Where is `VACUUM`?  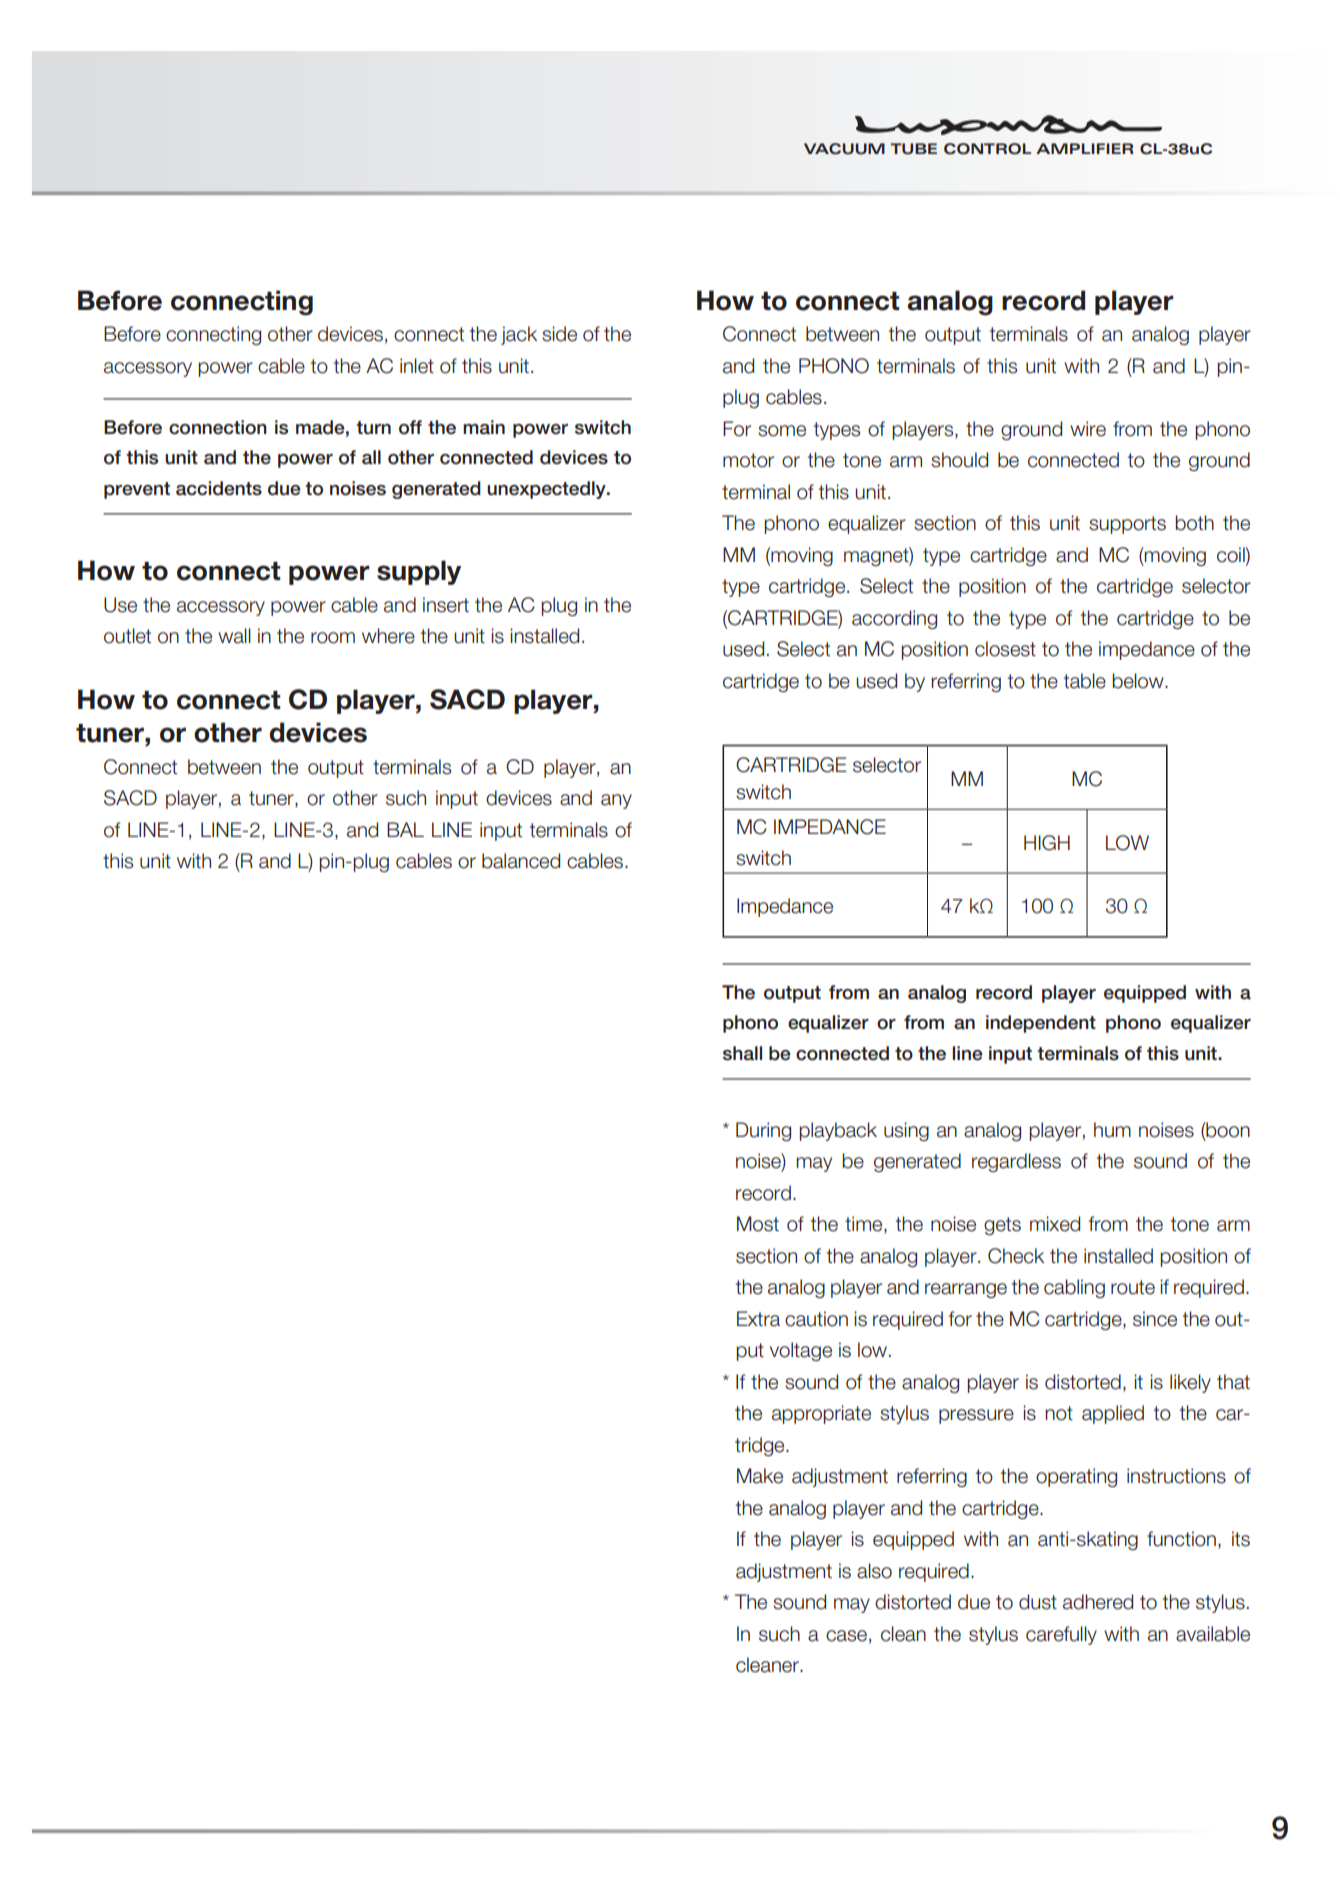 VACUUM is located at coordinates (844, 149).
